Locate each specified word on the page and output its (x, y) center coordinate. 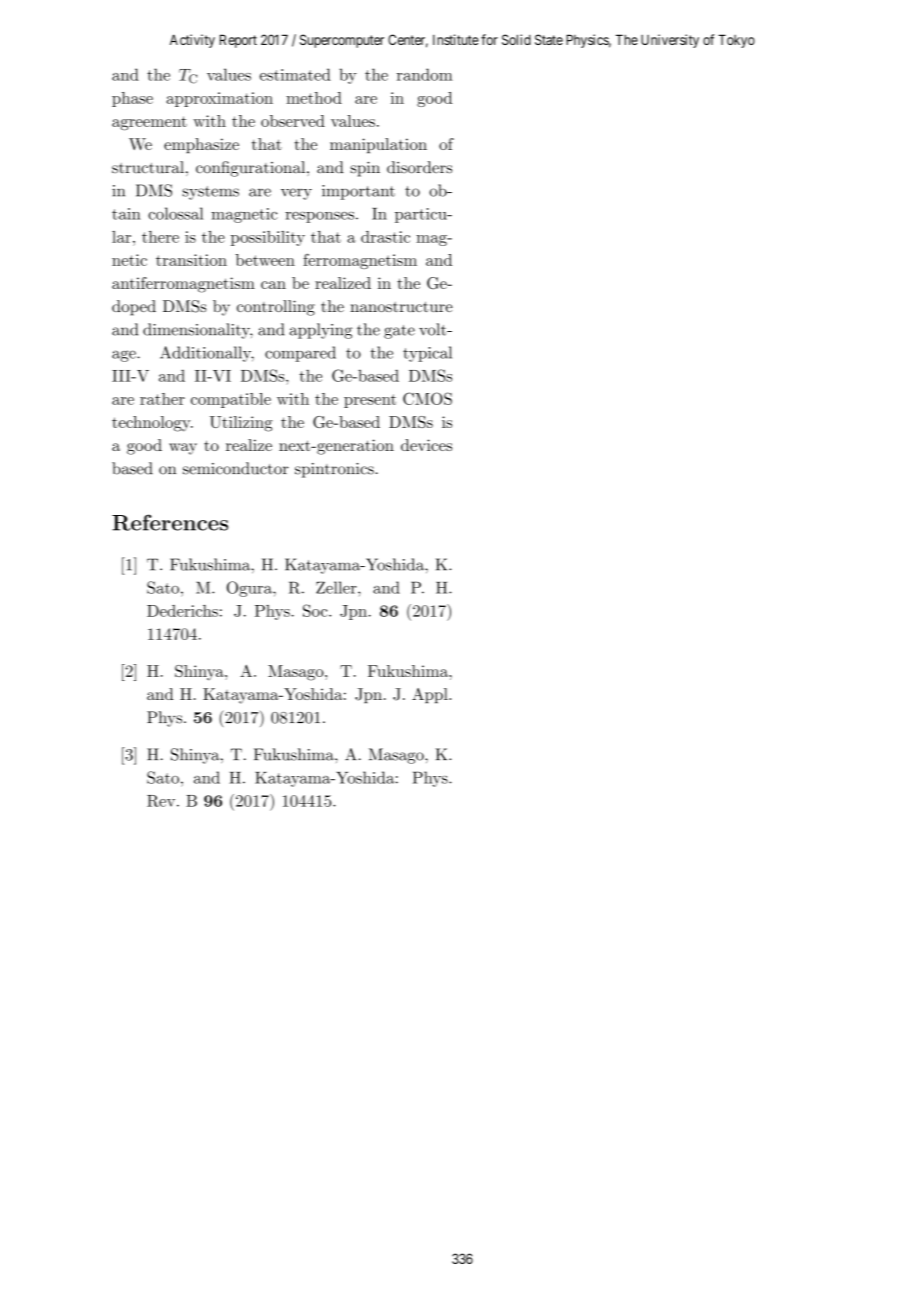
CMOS (427, 398)
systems (210, 193)
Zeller (337, 587)
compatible (231, 400)
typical (427, 354)
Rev (162, 801)
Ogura (250, 589)
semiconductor (236, 468)
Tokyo (736, 41)
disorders (419, 167)
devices (426, 445)
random (425, 74)
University (670, 41)
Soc (316, 610)
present (370, 401)
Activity (192, 41)
